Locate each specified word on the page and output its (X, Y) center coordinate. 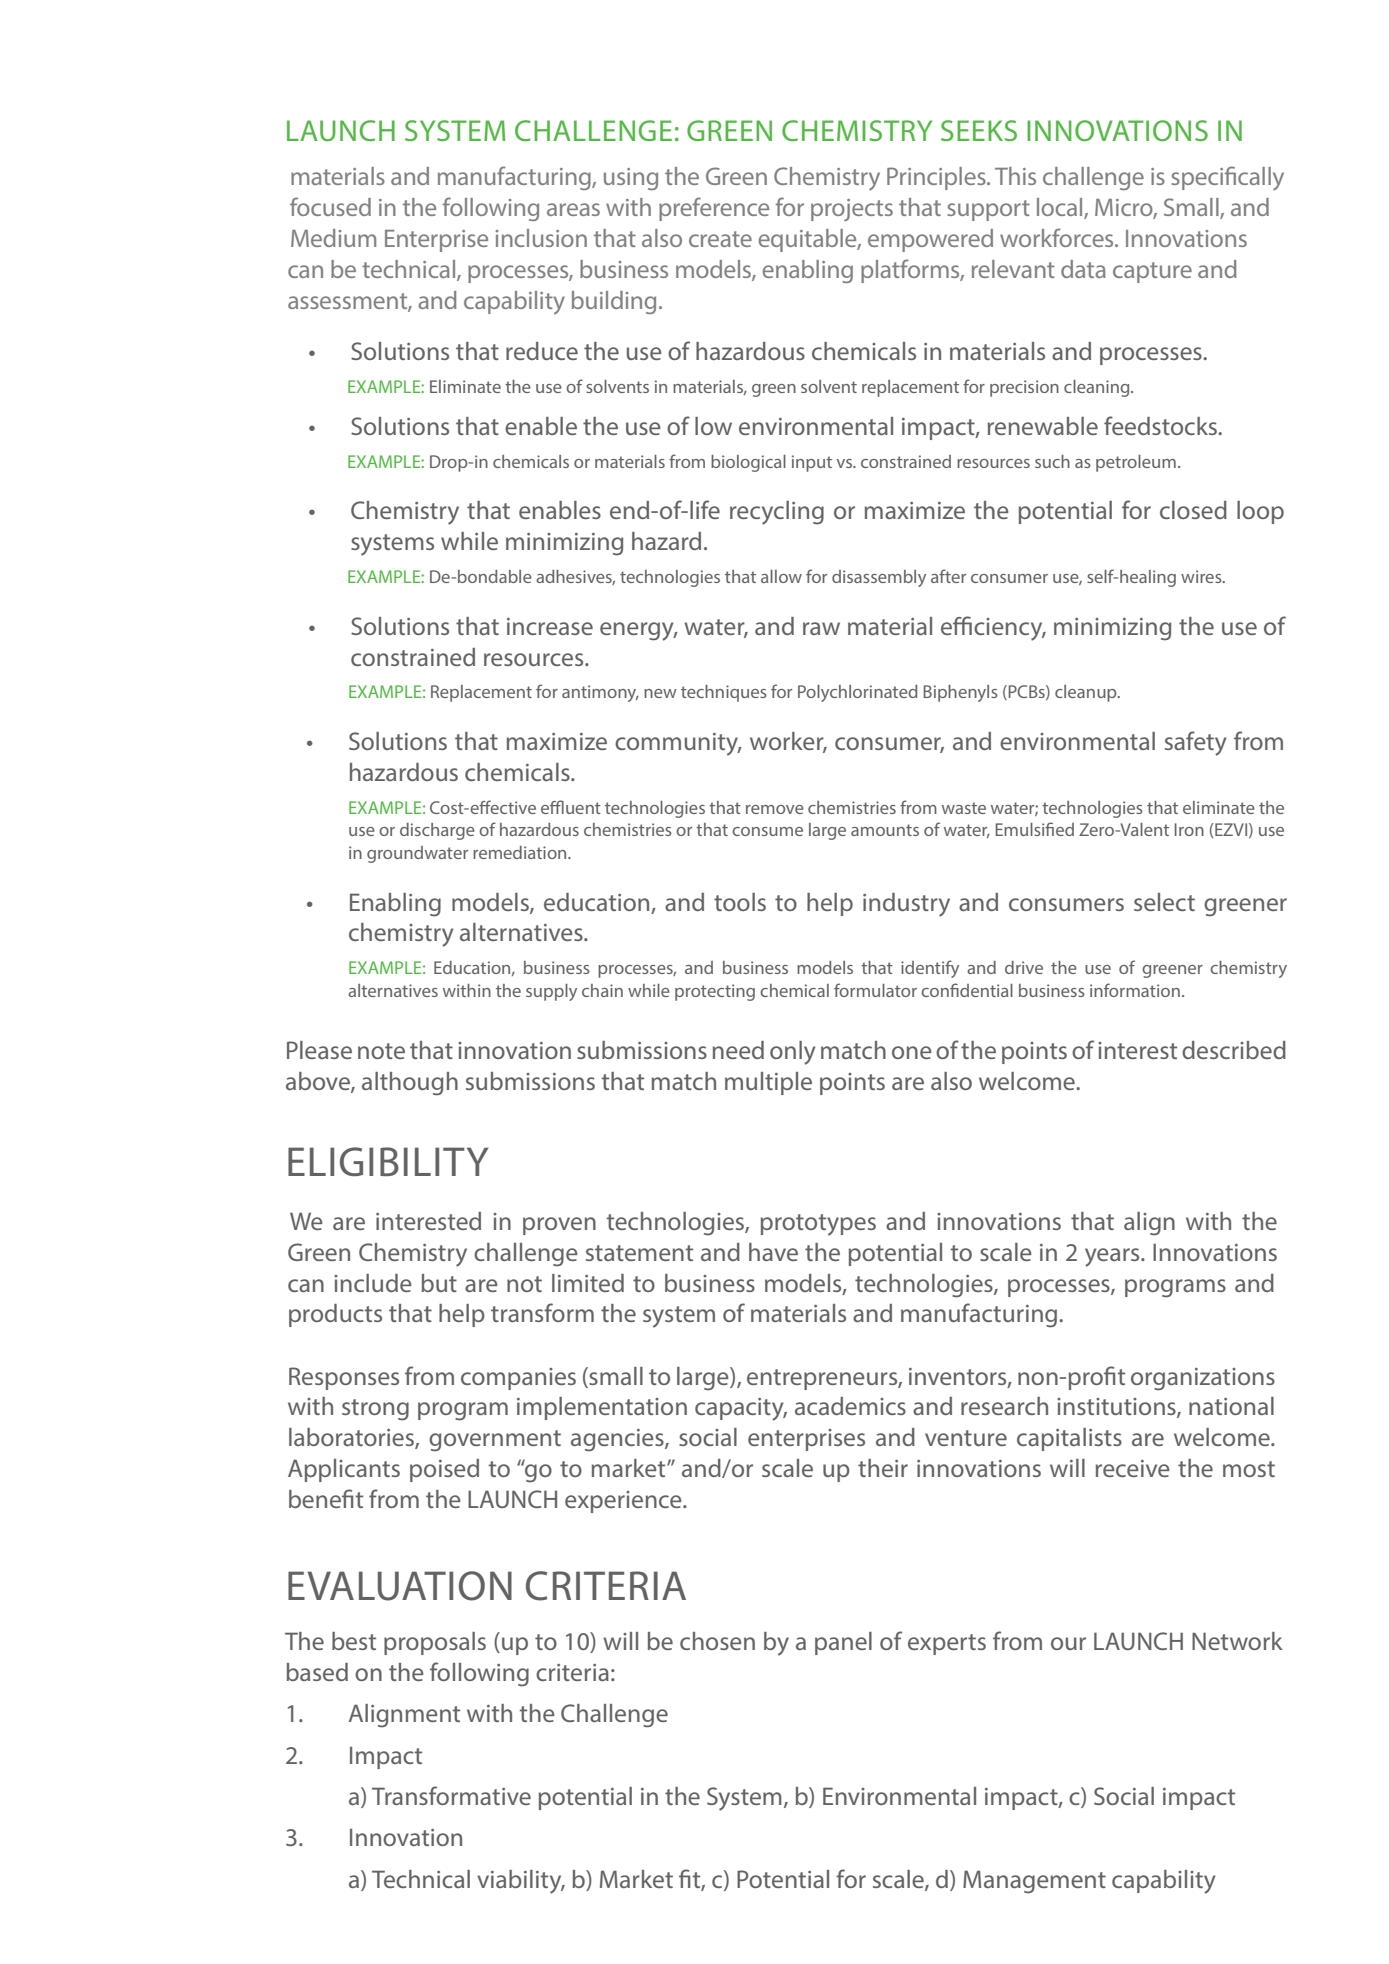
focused (330, 206)
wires (1202, 576)
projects (852, 210)
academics (850, 1406)
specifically (1227, 178)
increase (550, 626)
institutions (1117, 1408)
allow (781, 576)
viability (520, 1882)
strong (375, 1410)
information (1135, 990)
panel (843, 1643)
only (792, 1053)
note (381, 1051)
